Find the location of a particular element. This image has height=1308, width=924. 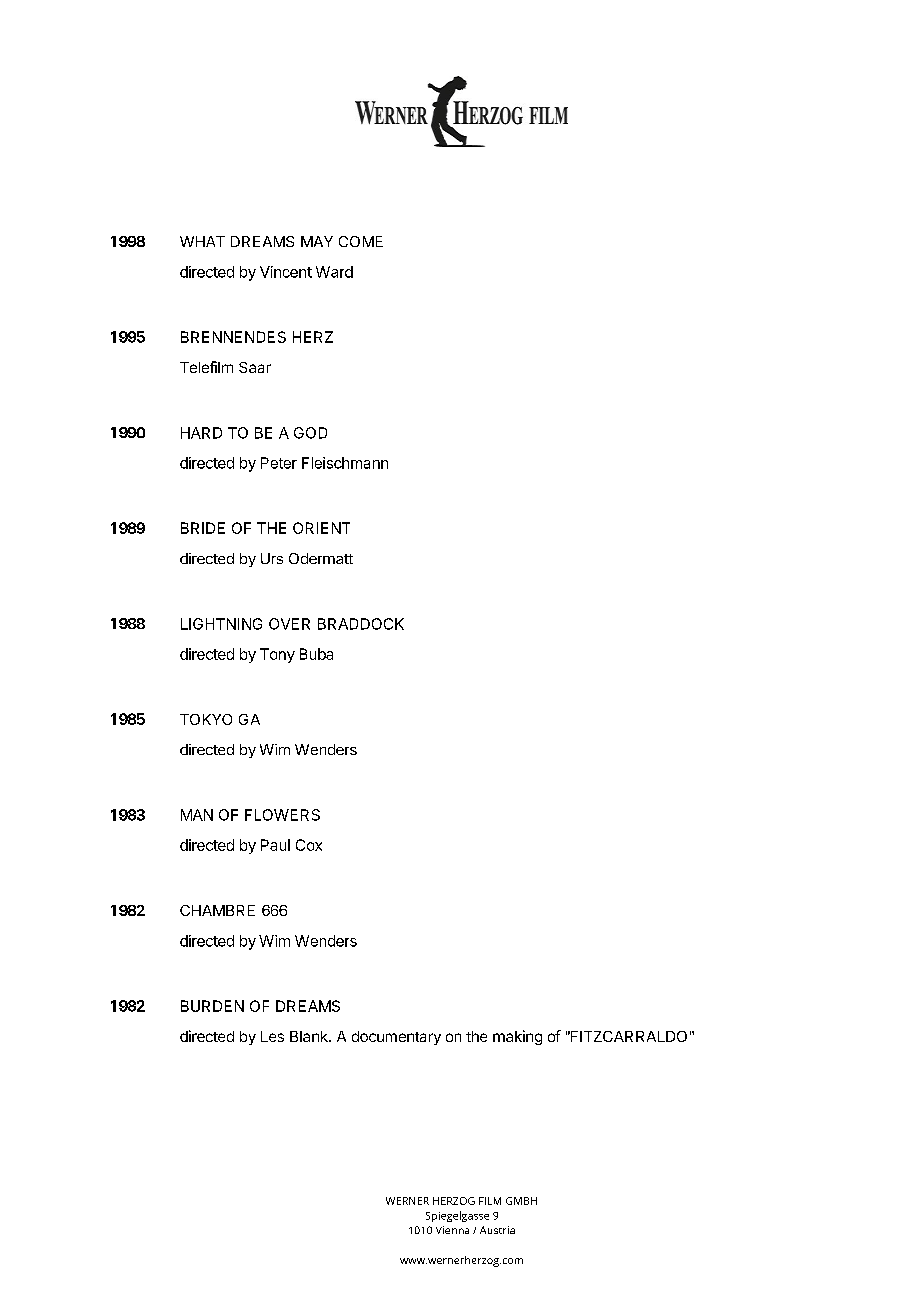

Paul is located at coordinates (275, 845).
